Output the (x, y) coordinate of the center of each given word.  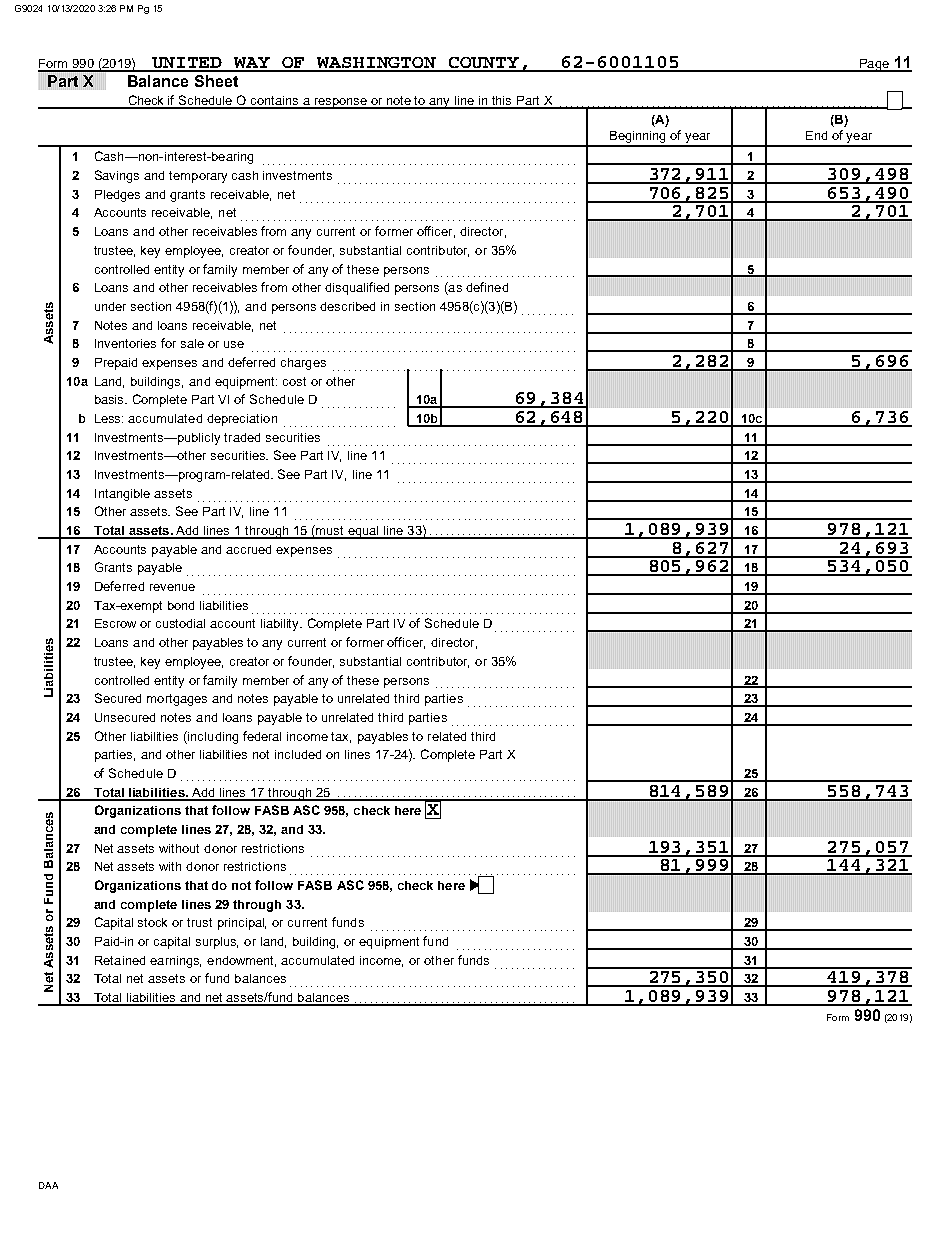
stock (152, 922)
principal (242, 924)
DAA (48, 1185)
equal (363, 532)
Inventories (125, 343)
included (298, 754)
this (502, 102)
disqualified (357, 288)
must (330, 531)
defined (487, 287)
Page (874, 65)
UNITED (187, 64)
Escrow (115, 623)
